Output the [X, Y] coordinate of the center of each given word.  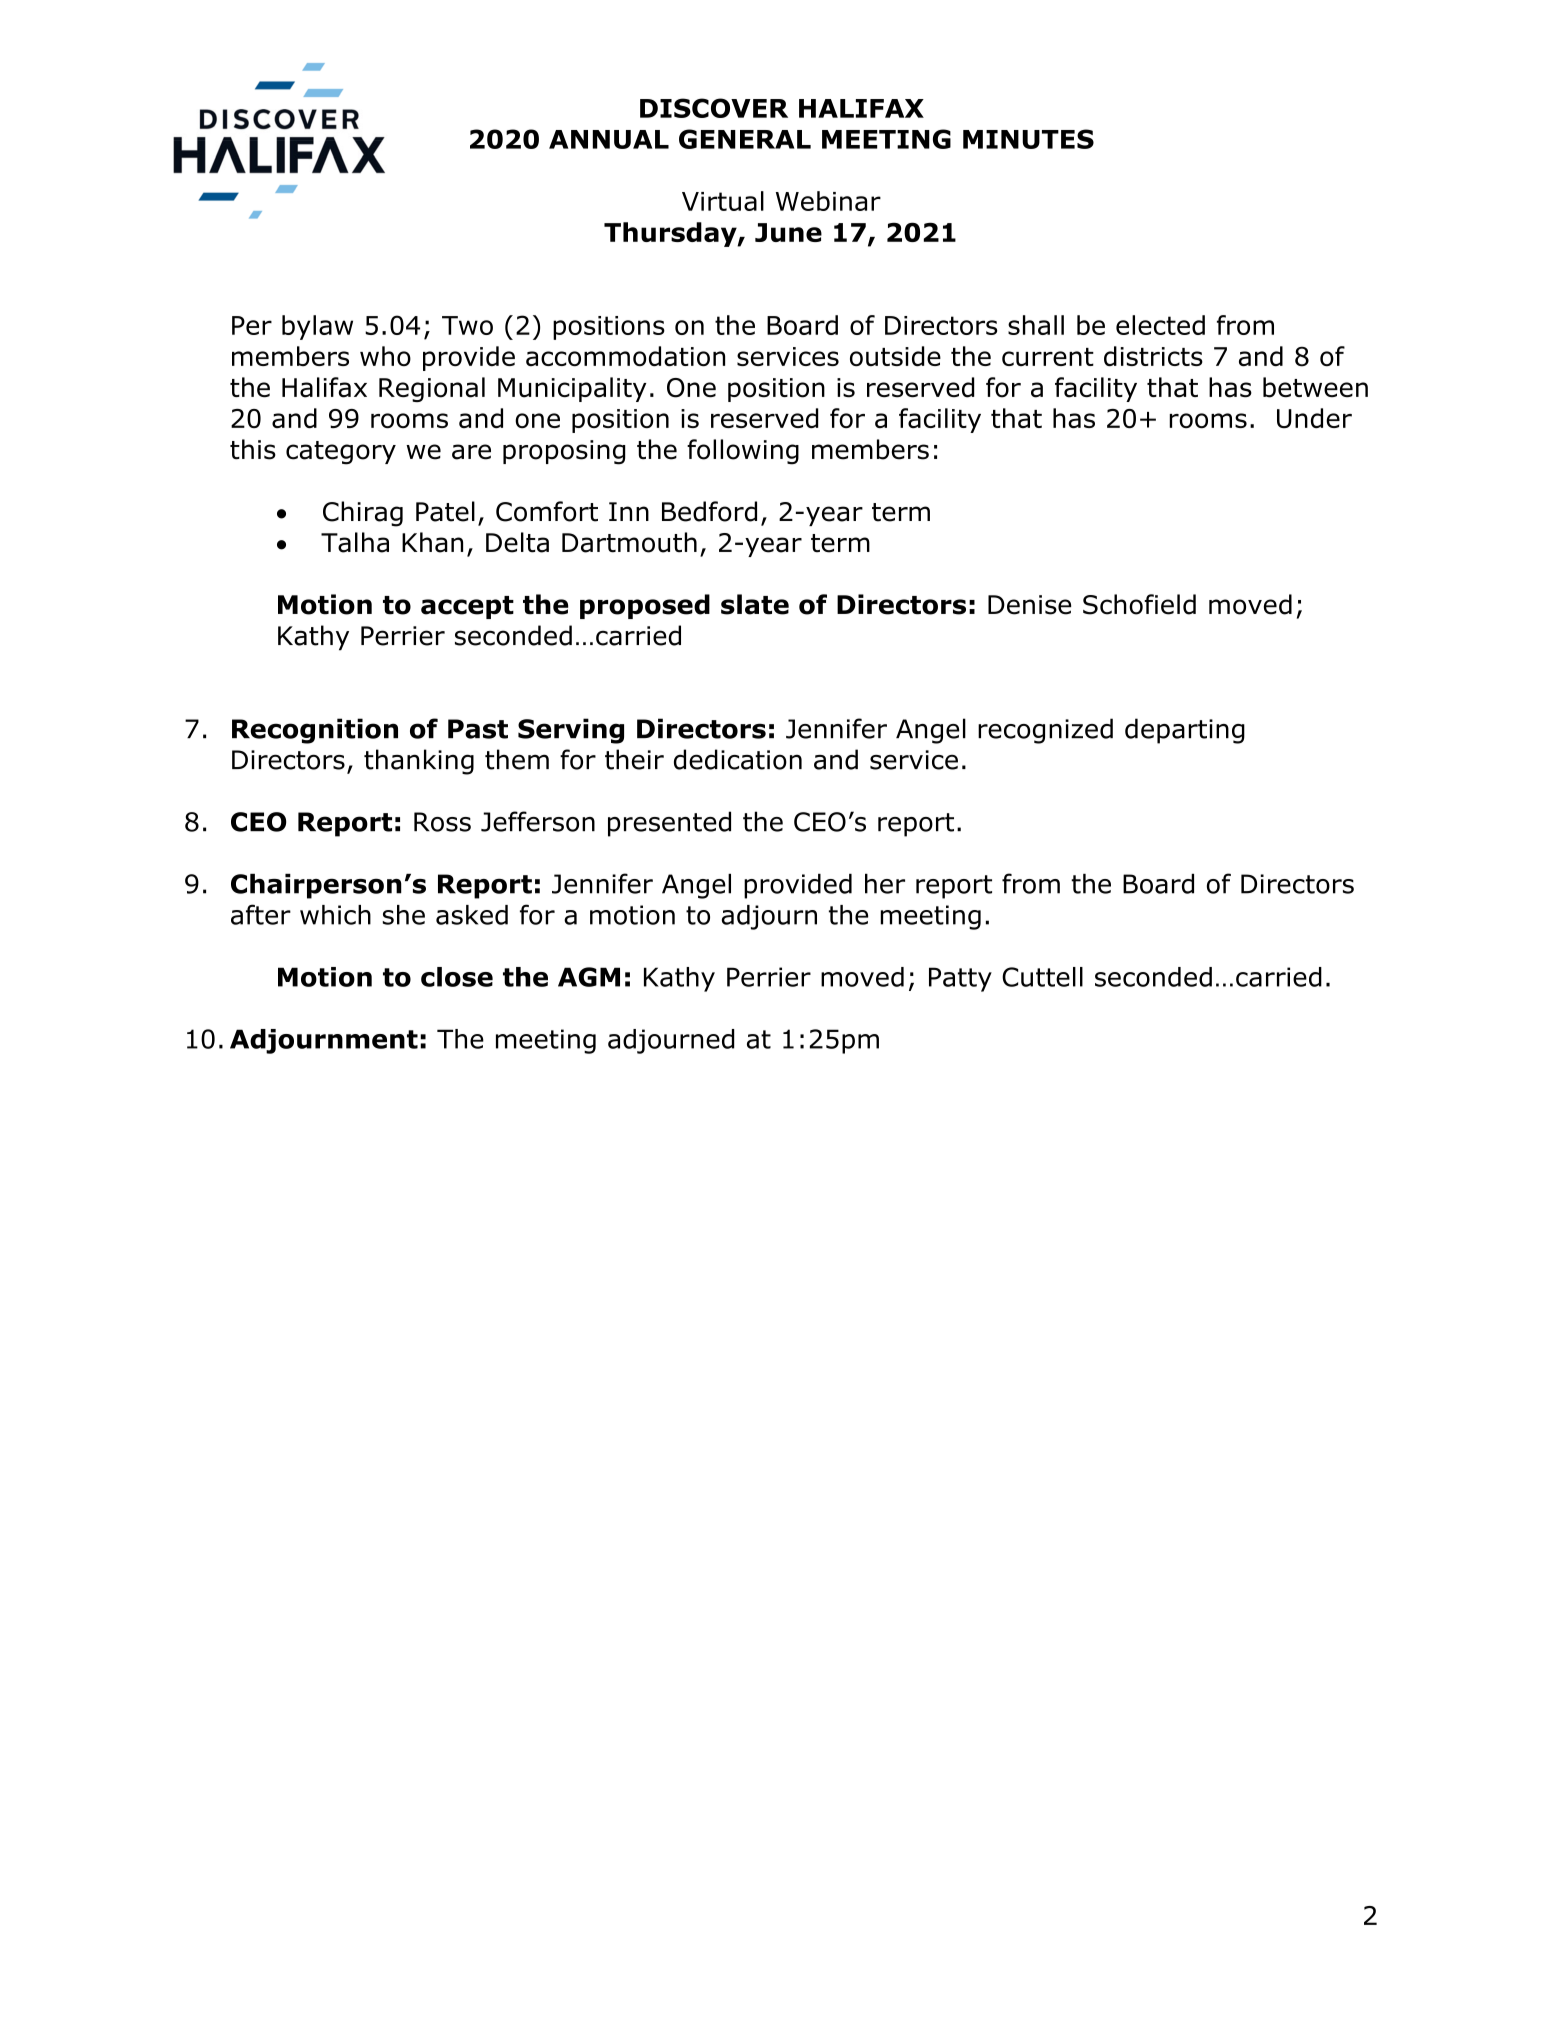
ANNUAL [609, 139]
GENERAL [745, 139]
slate [755, 604]
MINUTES [1028, 139]
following [743, 452]
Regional [432, 389]
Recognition [315, 731]
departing [1185, 731]
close [457, 977]
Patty [960, 979]
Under [1314, 418]
